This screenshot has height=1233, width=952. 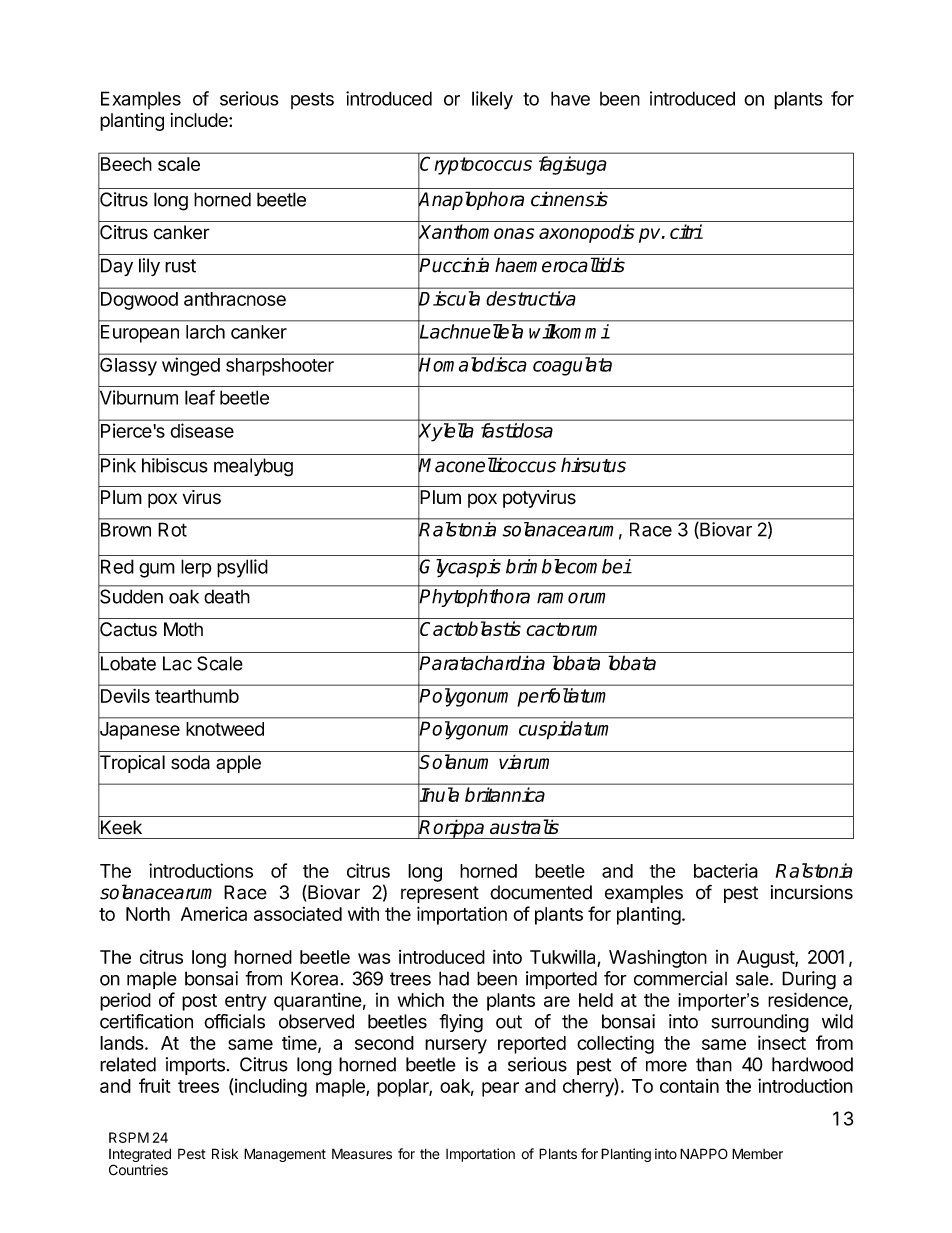 What do you see at coordinates (757, 1154) in the screenshot?
I see `Member` at bounding box center [757, 1154].
